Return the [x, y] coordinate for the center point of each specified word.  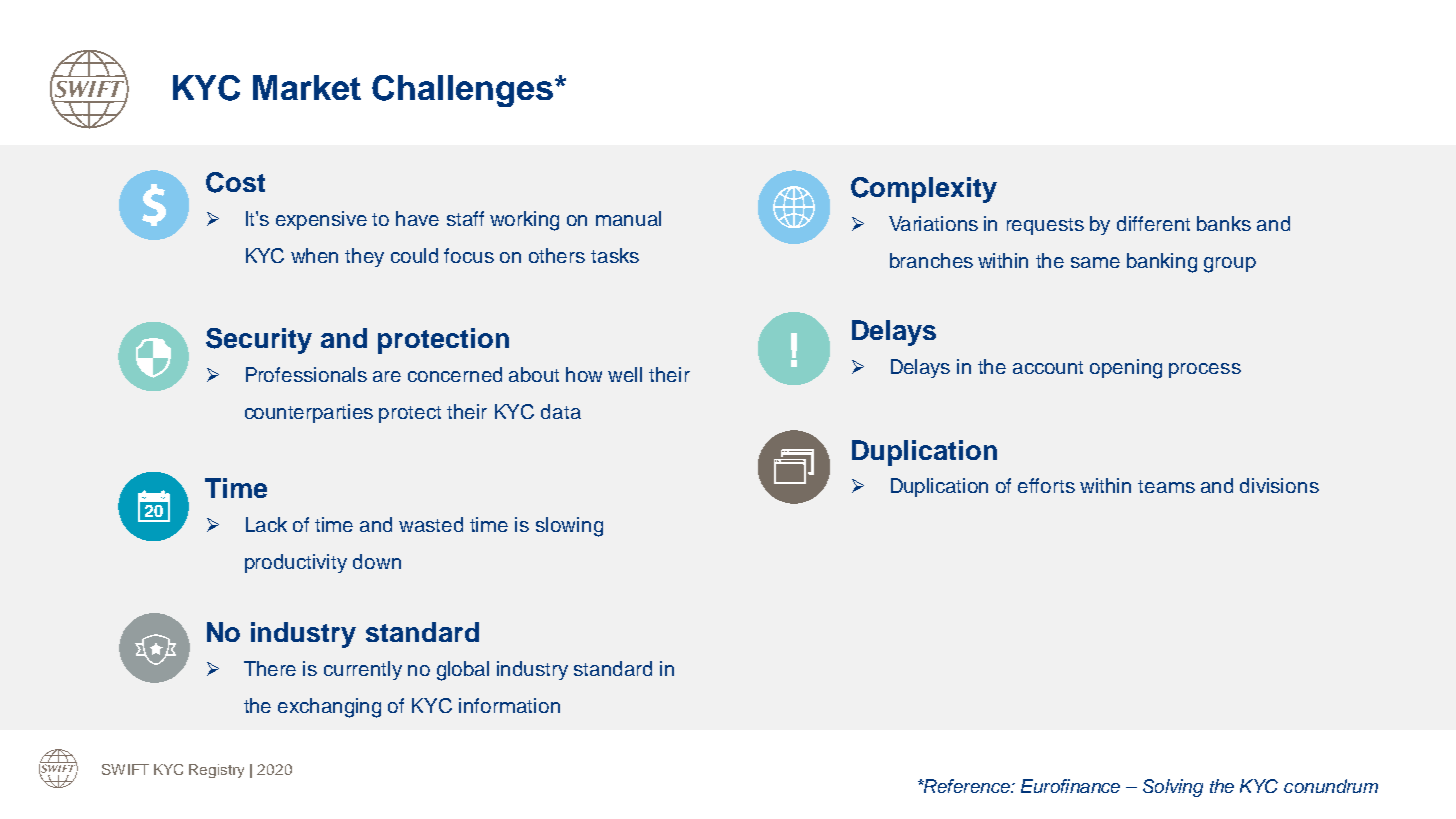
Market [307, 87]
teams [1166, 486]
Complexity [924, 190]
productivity [296, 563]
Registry [216, 771]
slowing [569, 527]
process [1205, 370]
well [625, 374]
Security [259, 341]
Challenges [464, 91]
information [509, 705]
